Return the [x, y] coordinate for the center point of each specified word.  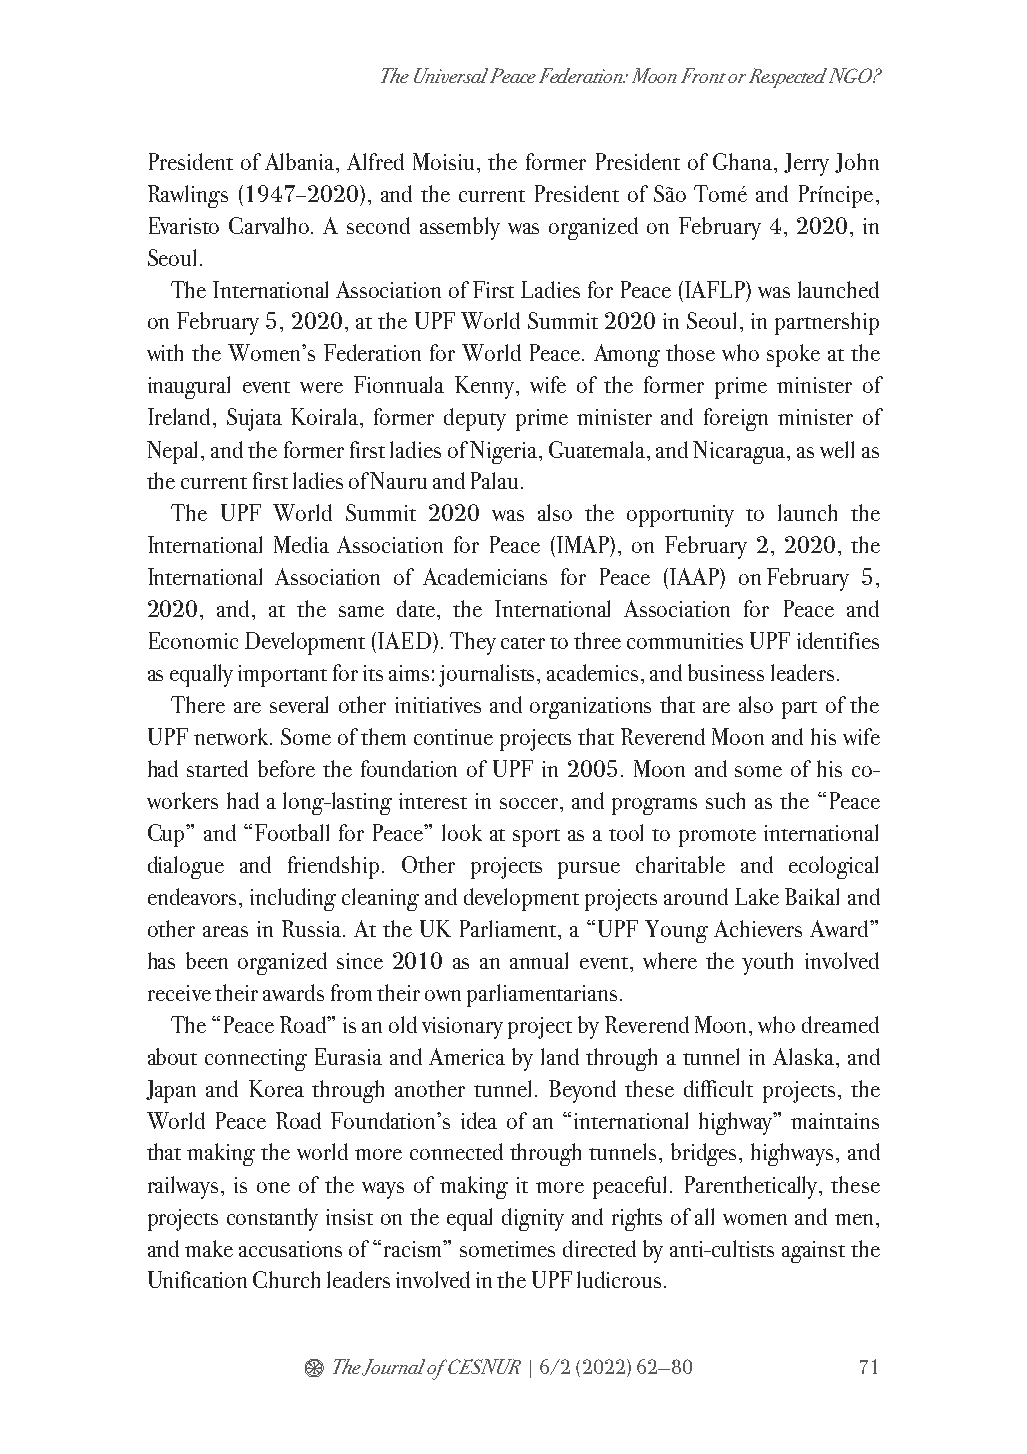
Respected [788, 78]
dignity [533, 1219]
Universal [452, 75]
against [813, 1252]
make [209, 1248]
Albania [301, 161]
